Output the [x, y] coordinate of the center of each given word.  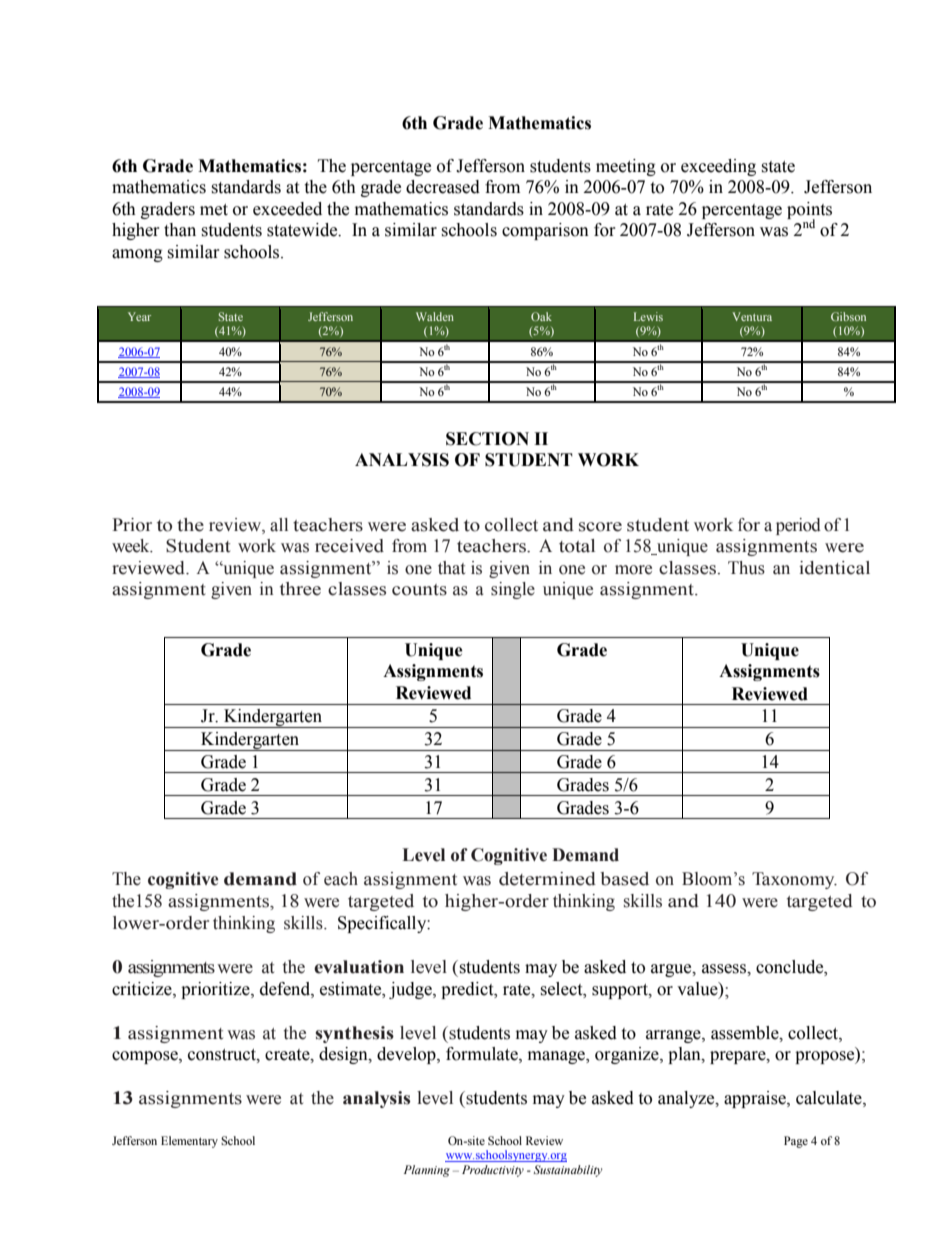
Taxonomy [794, 880]
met [214, 210]
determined [547, 879]
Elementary [189, 1142]
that [451, 568]
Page [796, 1142]
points [809, 211]
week [132, 546]
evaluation [359, 967]
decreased [443, 187]
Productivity [493, 1171]
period [798, 526]
